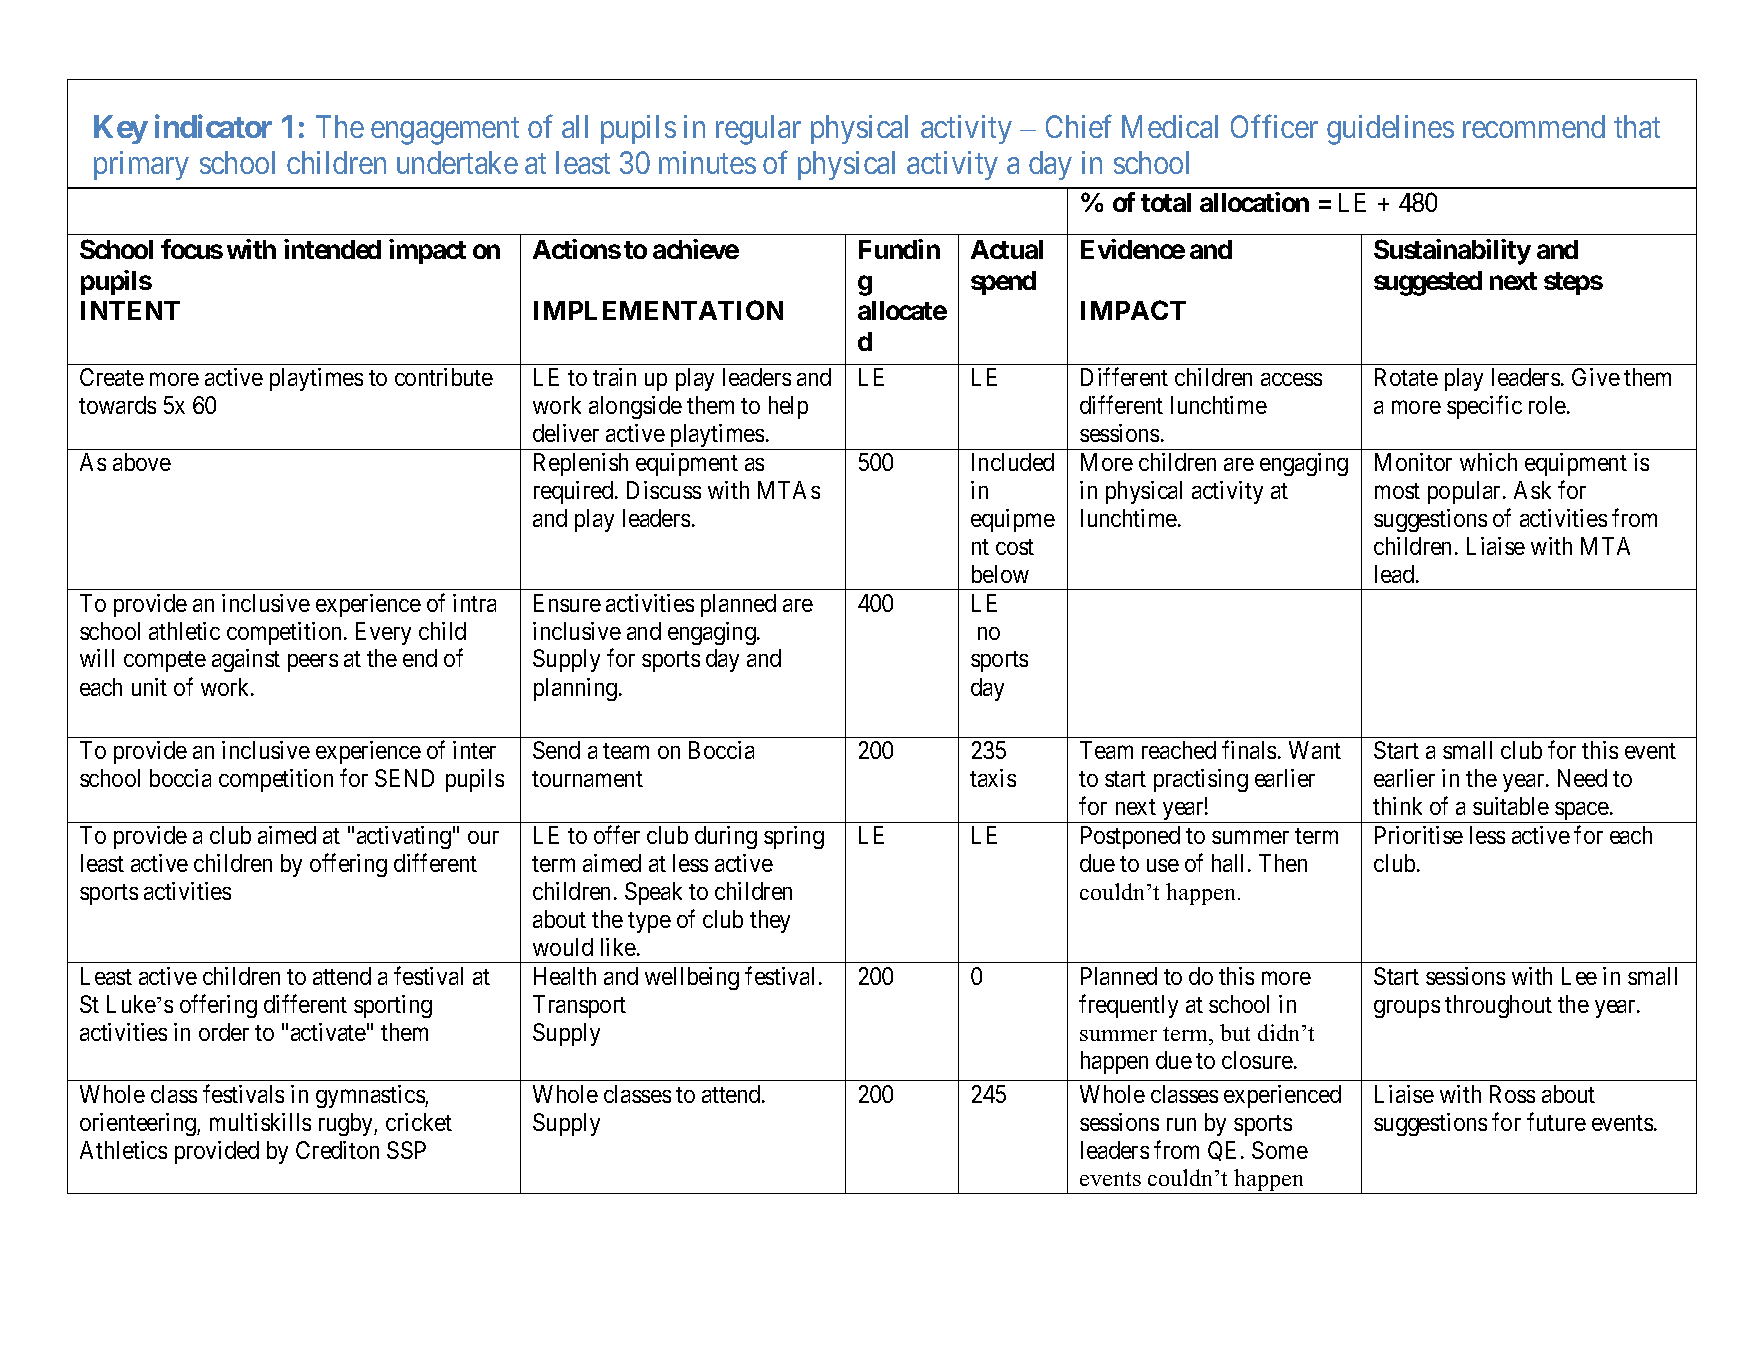  I want to click on taxis, so click(993, 778).
